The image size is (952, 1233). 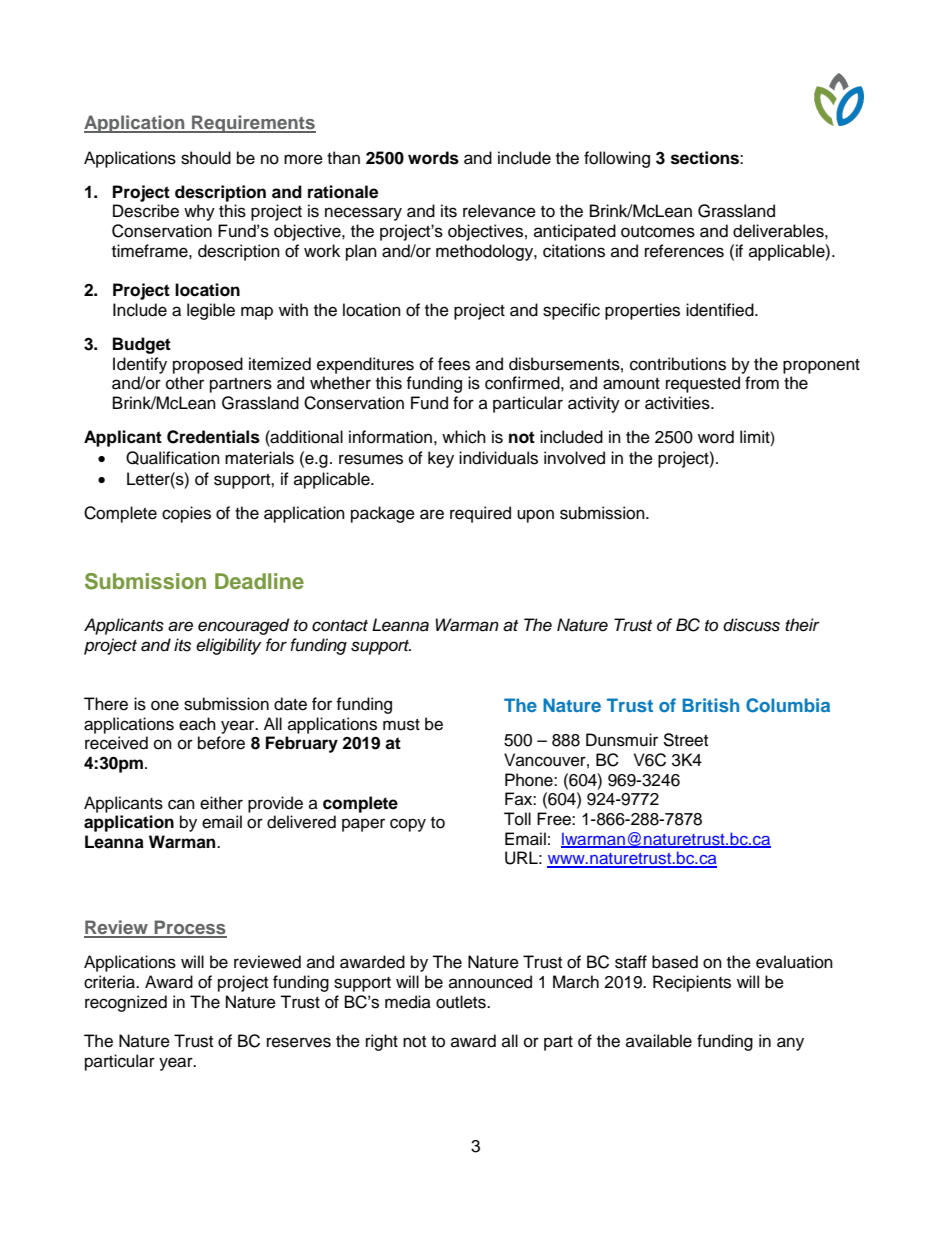 I want to click on Recipients, so click(x=692, y=983).
